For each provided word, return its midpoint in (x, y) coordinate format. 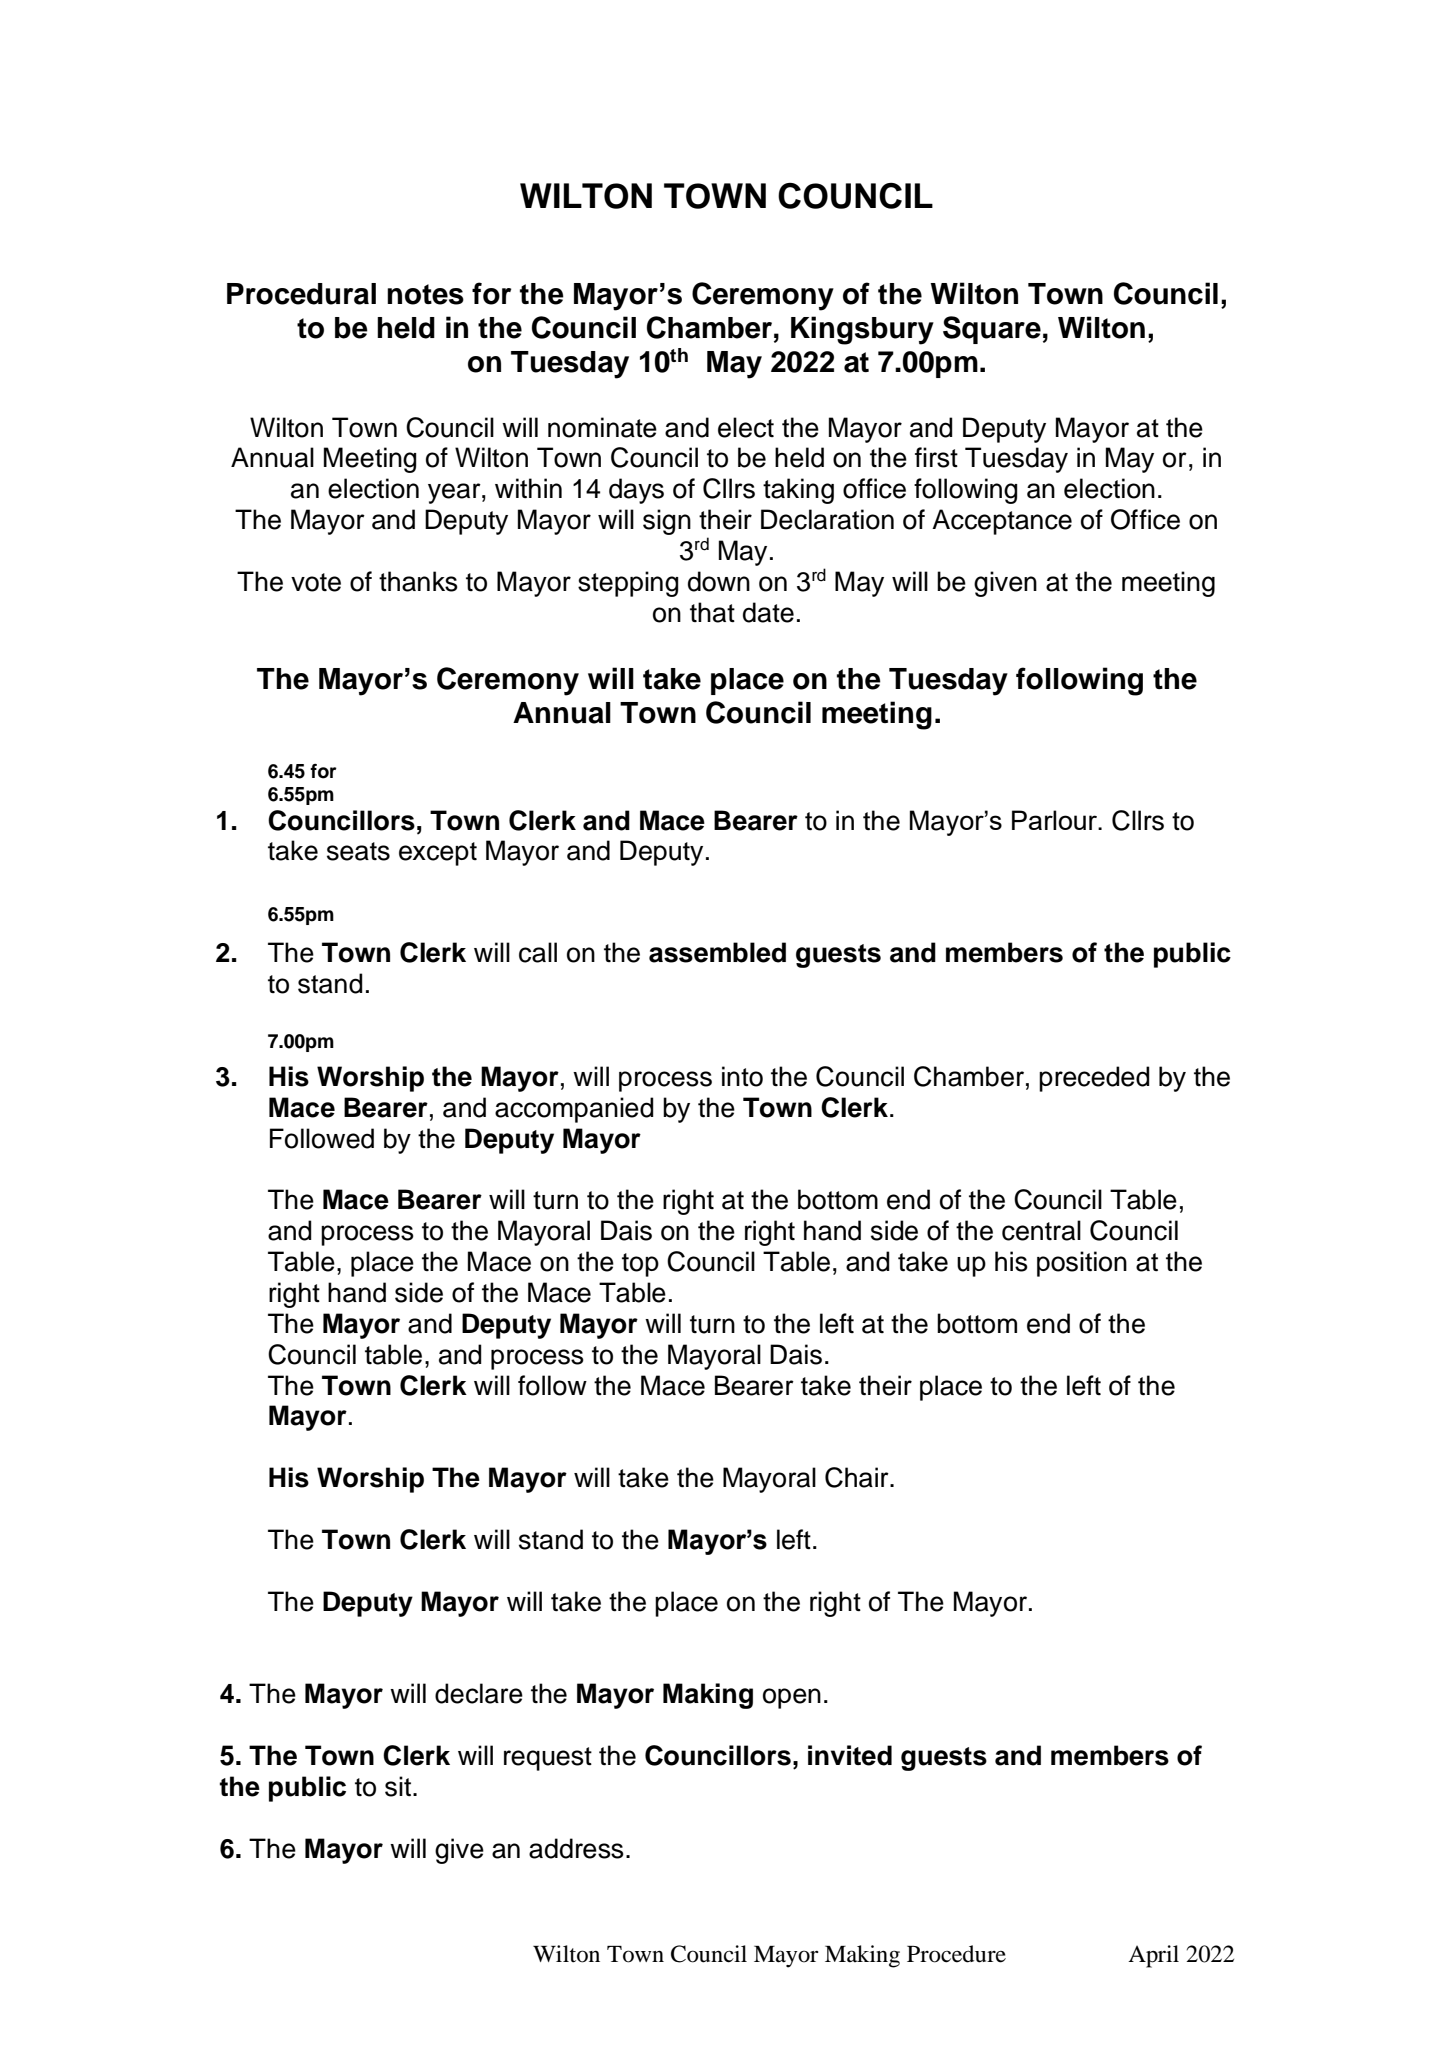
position (1082, 1264)
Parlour (1056, 820)
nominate (602, 427)
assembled (717, 952)
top (640, 1265)
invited (850, 1755)
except (438, 854)
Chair (858, 1477)
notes (425, 294)
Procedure (956, 1954)
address (576, 1848)
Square (992, 330)
